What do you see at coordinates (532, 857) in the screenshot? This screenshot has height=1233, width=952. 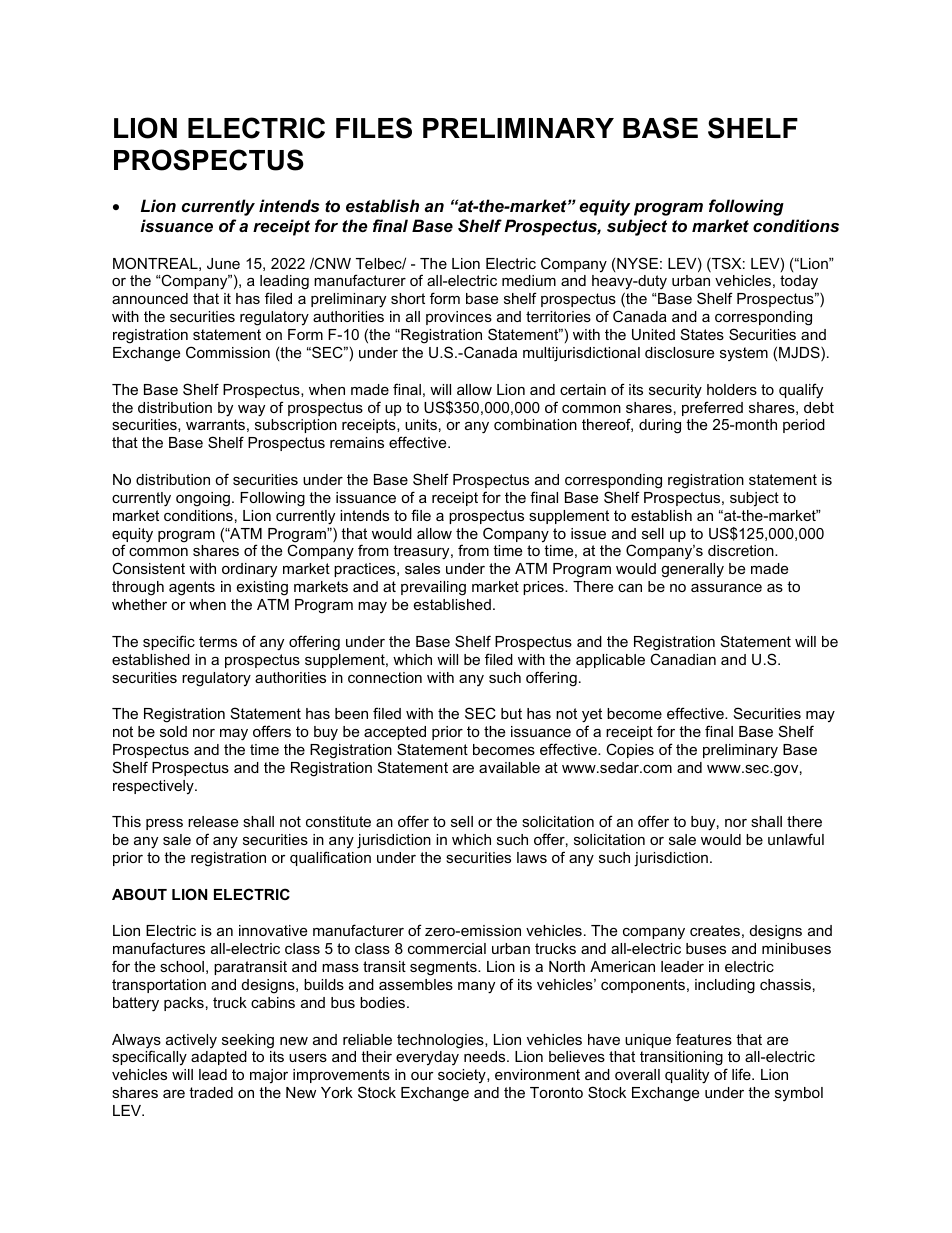 I see `laws` at bounding box center [532, 857].
